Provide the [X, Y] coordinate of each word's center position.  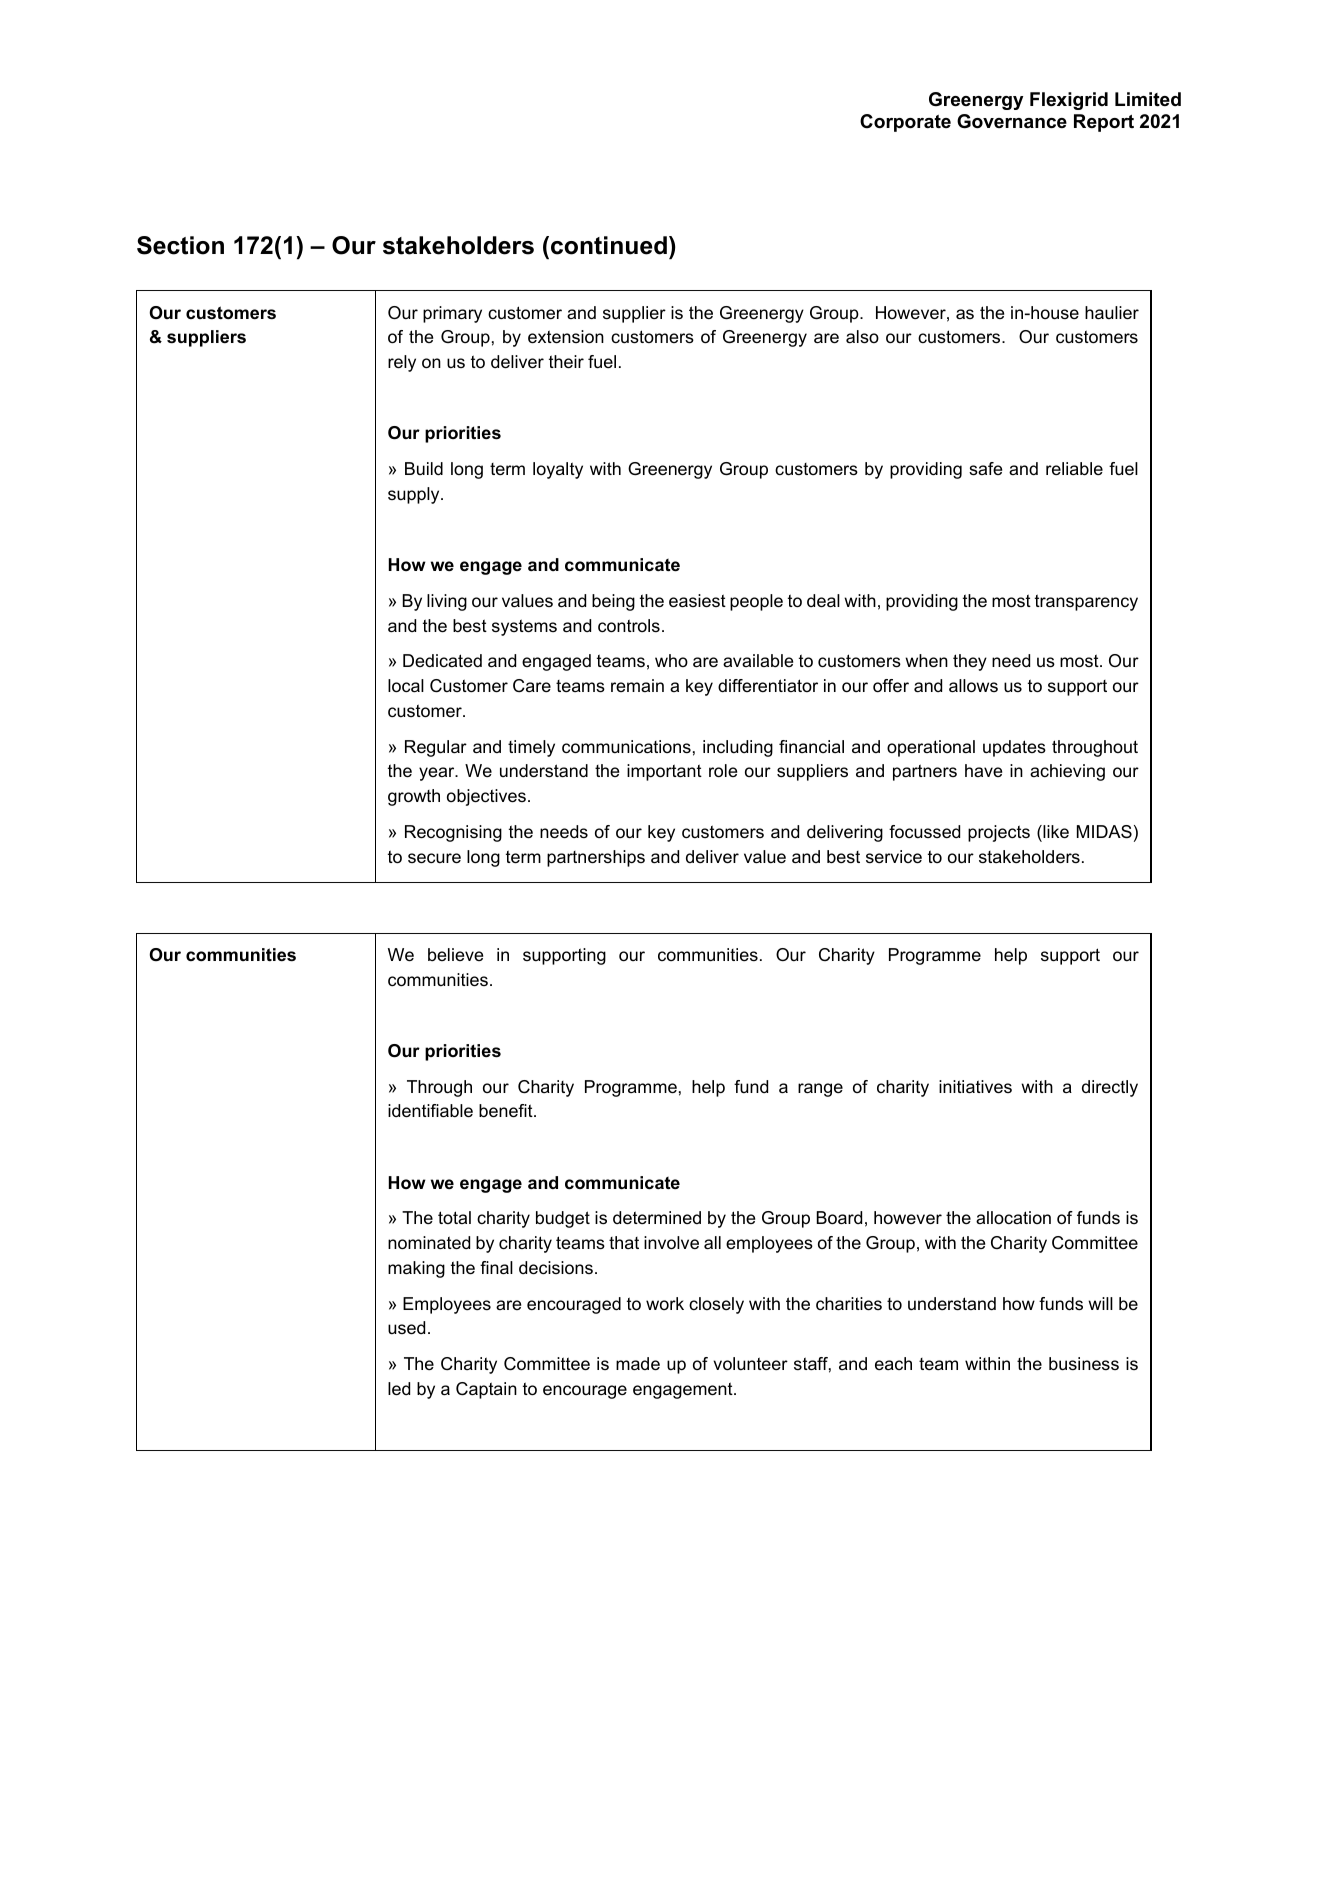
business [1084, 1364]
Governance [1012, 121]
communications [626, 747]
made [638, 1364]
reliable [1074, 469]
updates [1014, 748]
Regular [436, 748]
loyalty [558, 470]
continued [609, 245]
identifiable [430, 1111]
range [820, 1090]
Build [424, 468]
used [406, 1328]
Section [180, 245]
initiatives [975, 1087]
